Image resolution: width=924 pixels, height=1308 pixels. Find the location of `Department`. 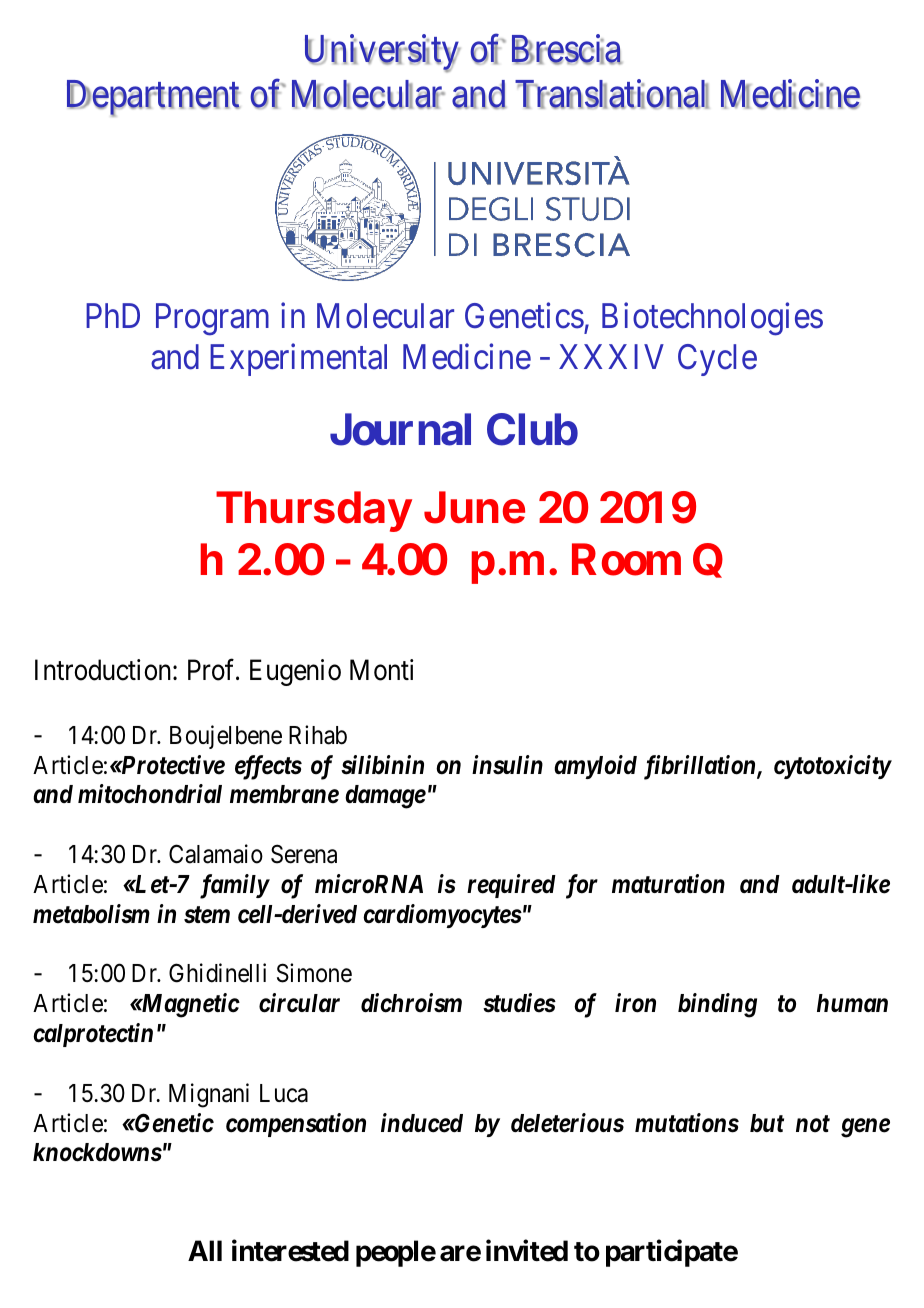

Department is located at coordinates (153, 98).
